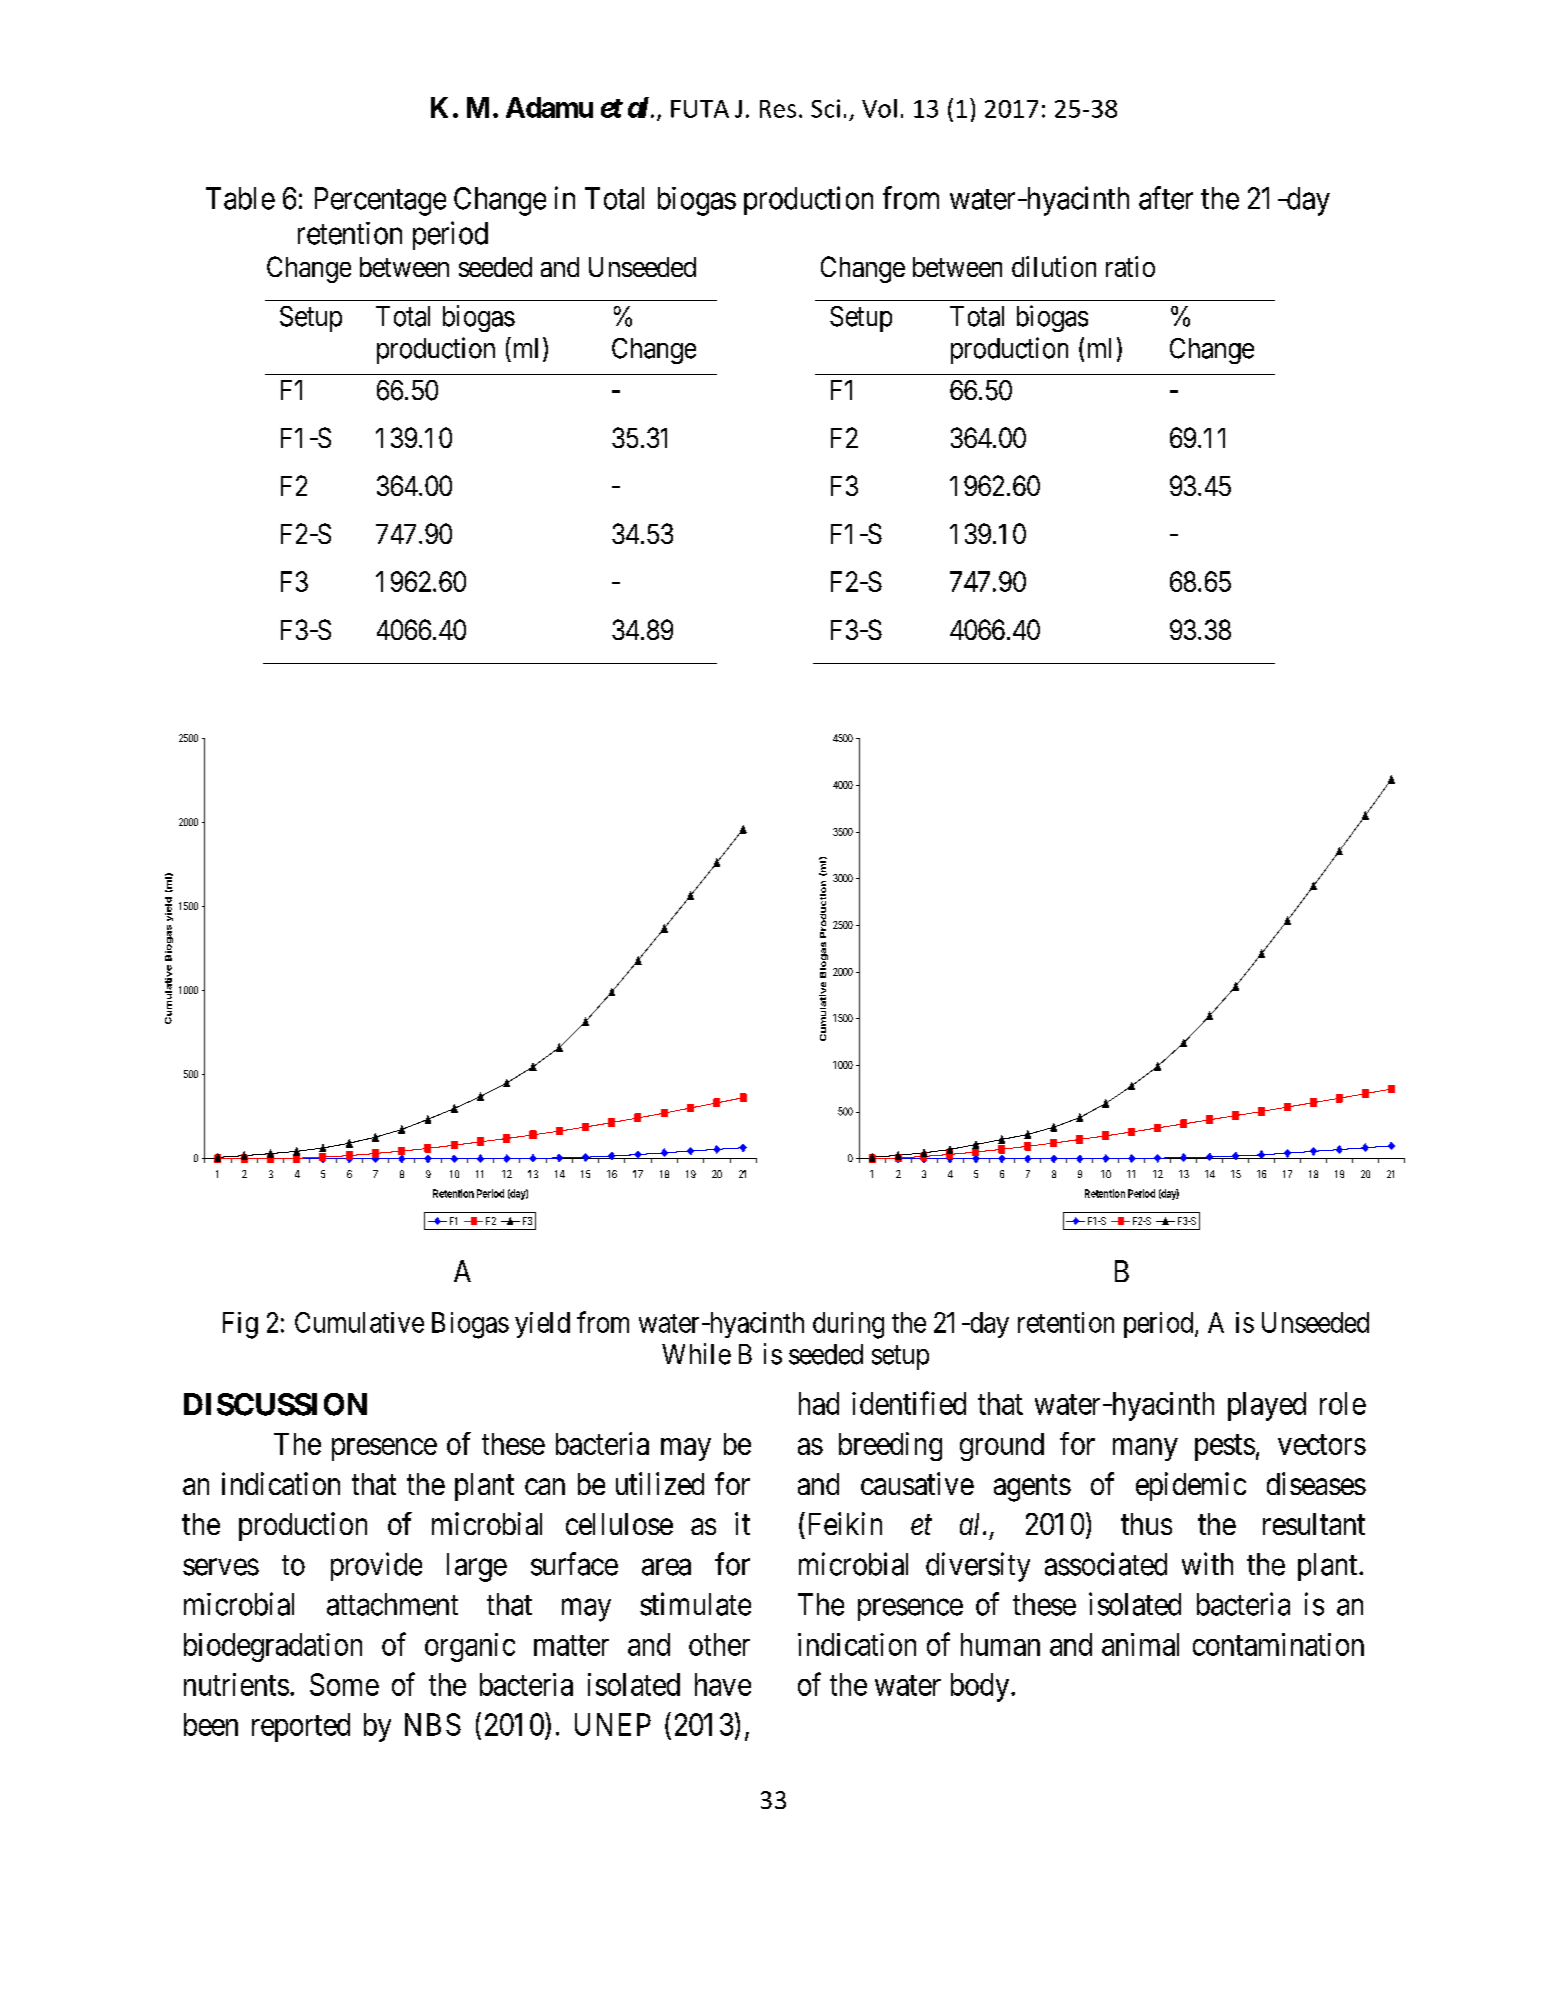  What do you see at coordinates (1166, 198) in the document?
I see `after` at bounding box center [1166, 198].
